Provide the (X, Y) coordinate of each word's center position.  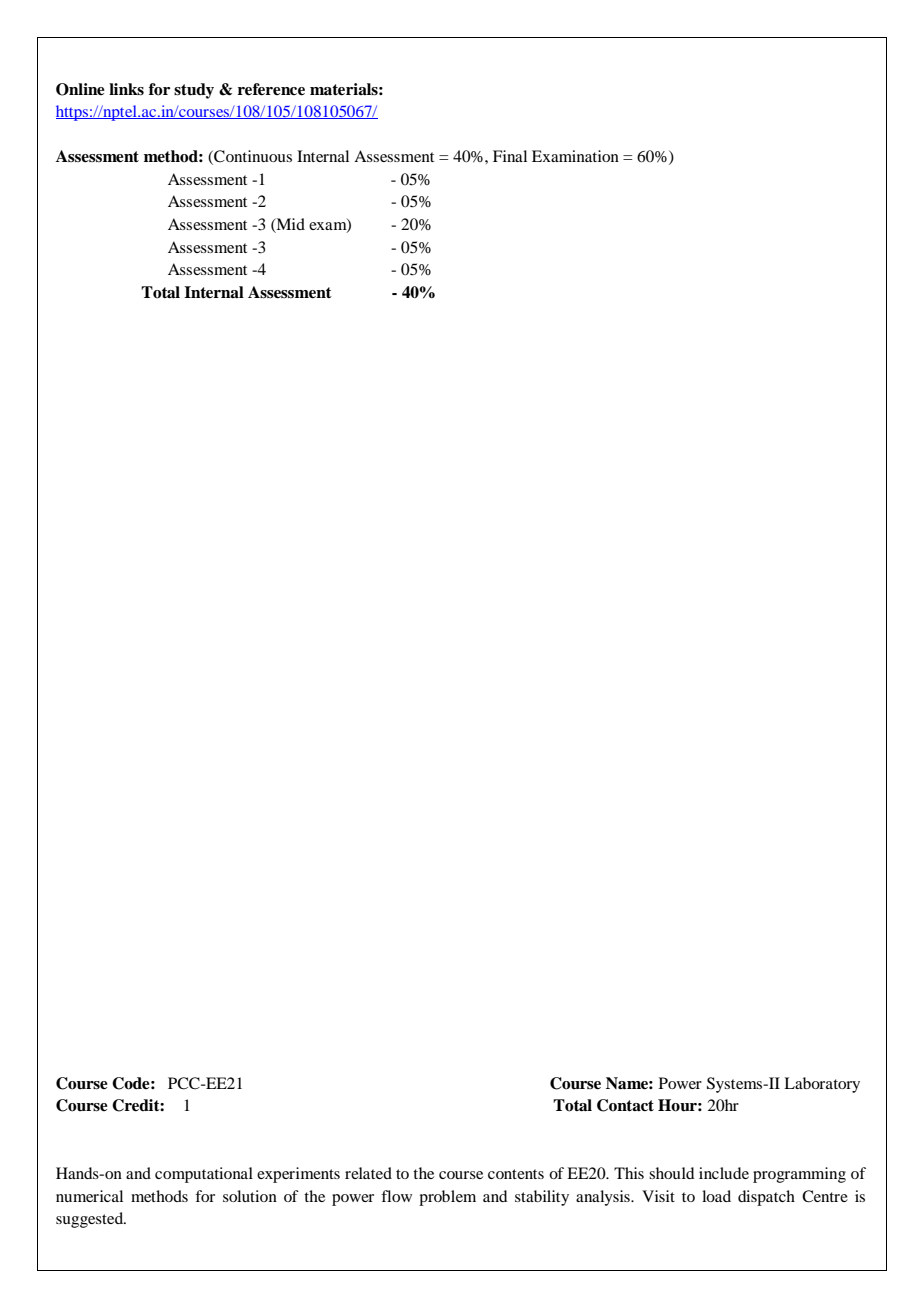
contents (516, 1174)
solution (250, 1196)
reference (271, 89)
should (671, 1173)
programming (799, 1175)
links (126, 89)
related (368, 1173)
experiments (298, 1175)
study (194, 91)
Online (80, 89)
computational (204, 1175)
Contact (625, 1105)
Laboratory (822, 1085)
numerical (89, 1196)
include (724, 1173)
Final (510, 156)
